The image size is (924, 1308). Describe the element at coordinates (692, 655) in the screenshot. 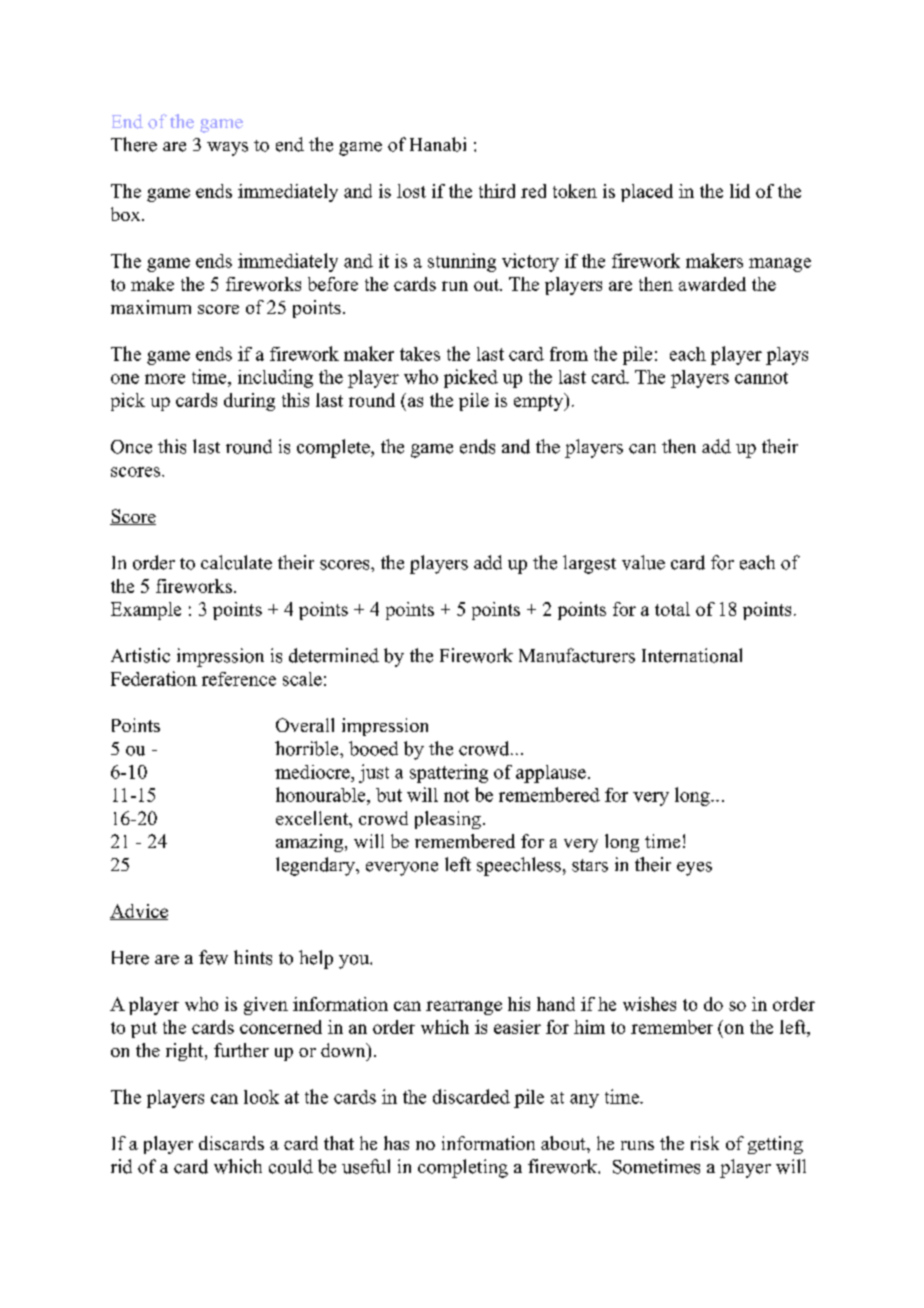

I see `International` at that location.
